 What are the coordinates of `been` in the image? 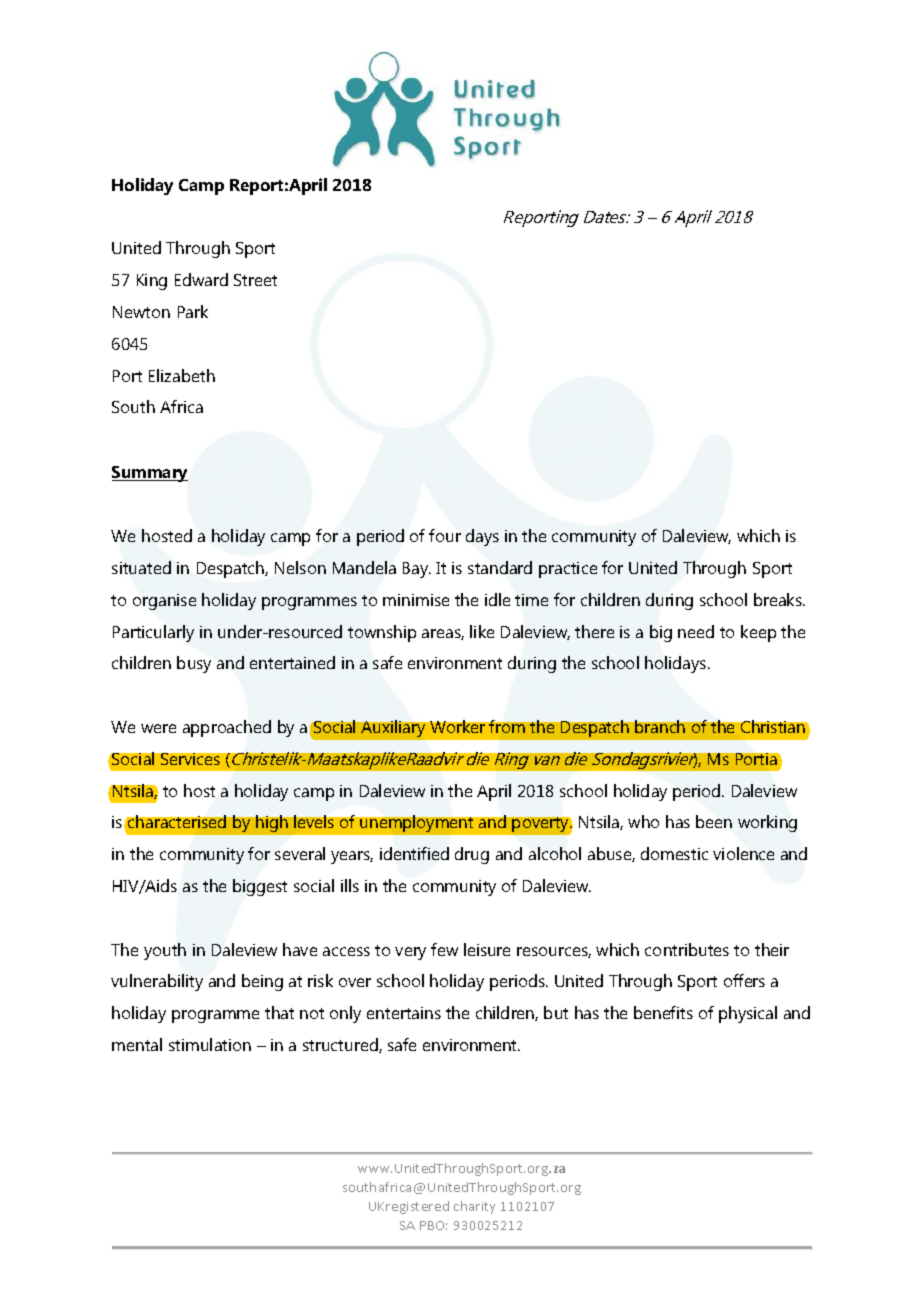 It's located at (714, 821).
